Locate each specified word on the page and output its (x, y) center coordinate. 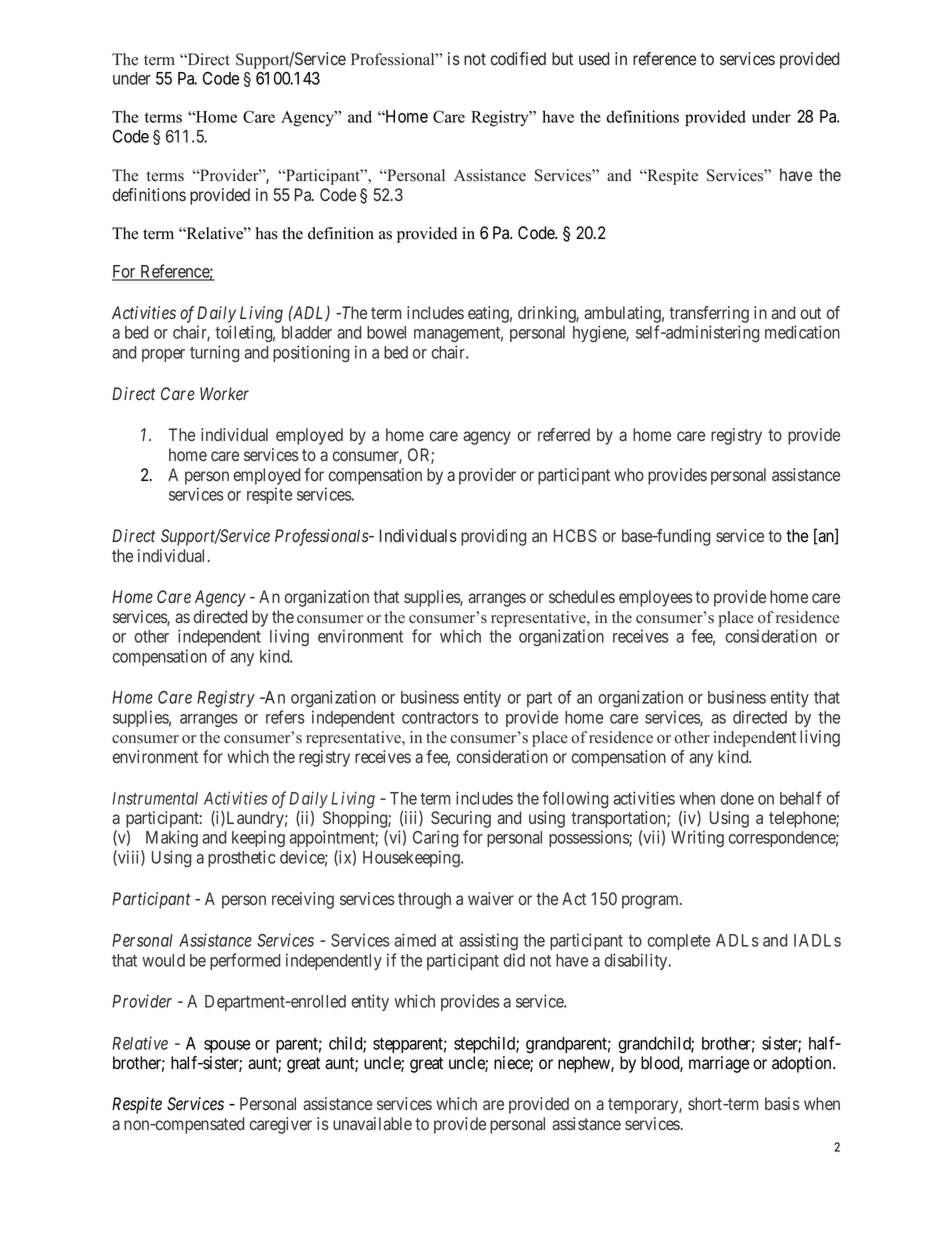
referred (564, 434)
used (594, 58)
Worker (224, 393)
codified (518, 58)
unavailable (372, 1123)
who (629, 474)
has (267, 233)
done (737, 798)
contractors (440, 718)
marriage (719, 1064)
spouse (227, 1046)
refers (285, 717)
